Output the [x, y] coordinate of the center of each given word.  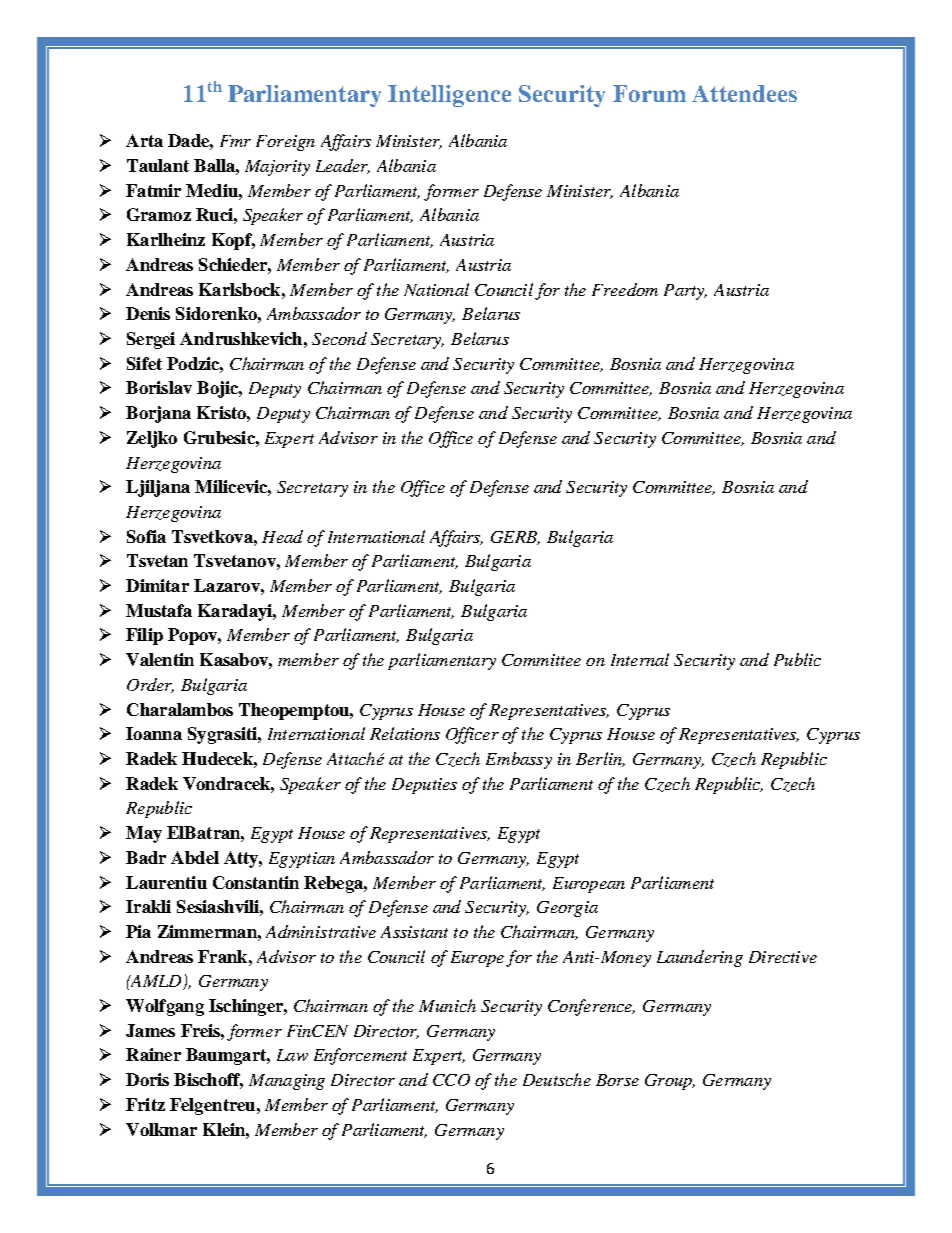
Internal [640, 659]
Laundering [700, 958]
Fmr [235, 141]
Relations [405, 733]
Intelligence [449, 96]
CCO [451, 1080]
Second [339, 338]
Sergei [151, 340]
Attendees [744, 93]
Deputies [424, 786]
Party [685, 292]
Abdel [195, 857]
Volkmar [161, 1129]
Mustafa [159, 610]
